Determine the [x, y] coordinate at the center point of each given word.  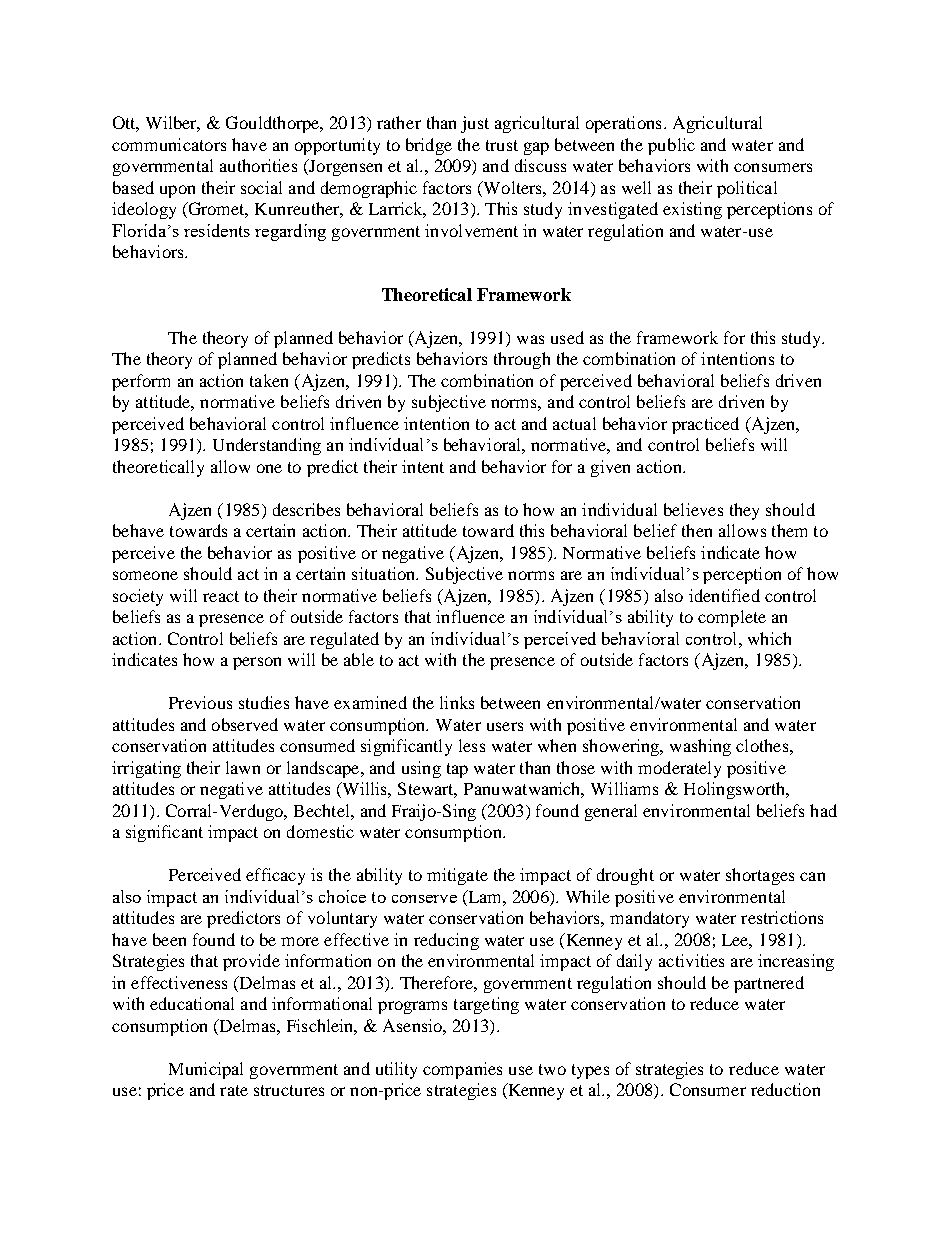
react [221, 596]
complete [732, 618]
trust [502, 145]
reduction [785, 1089]
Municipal [206, 1070]
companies [462, 1070]
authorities [258, 165]
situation [385, 573]
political [747, 189]
